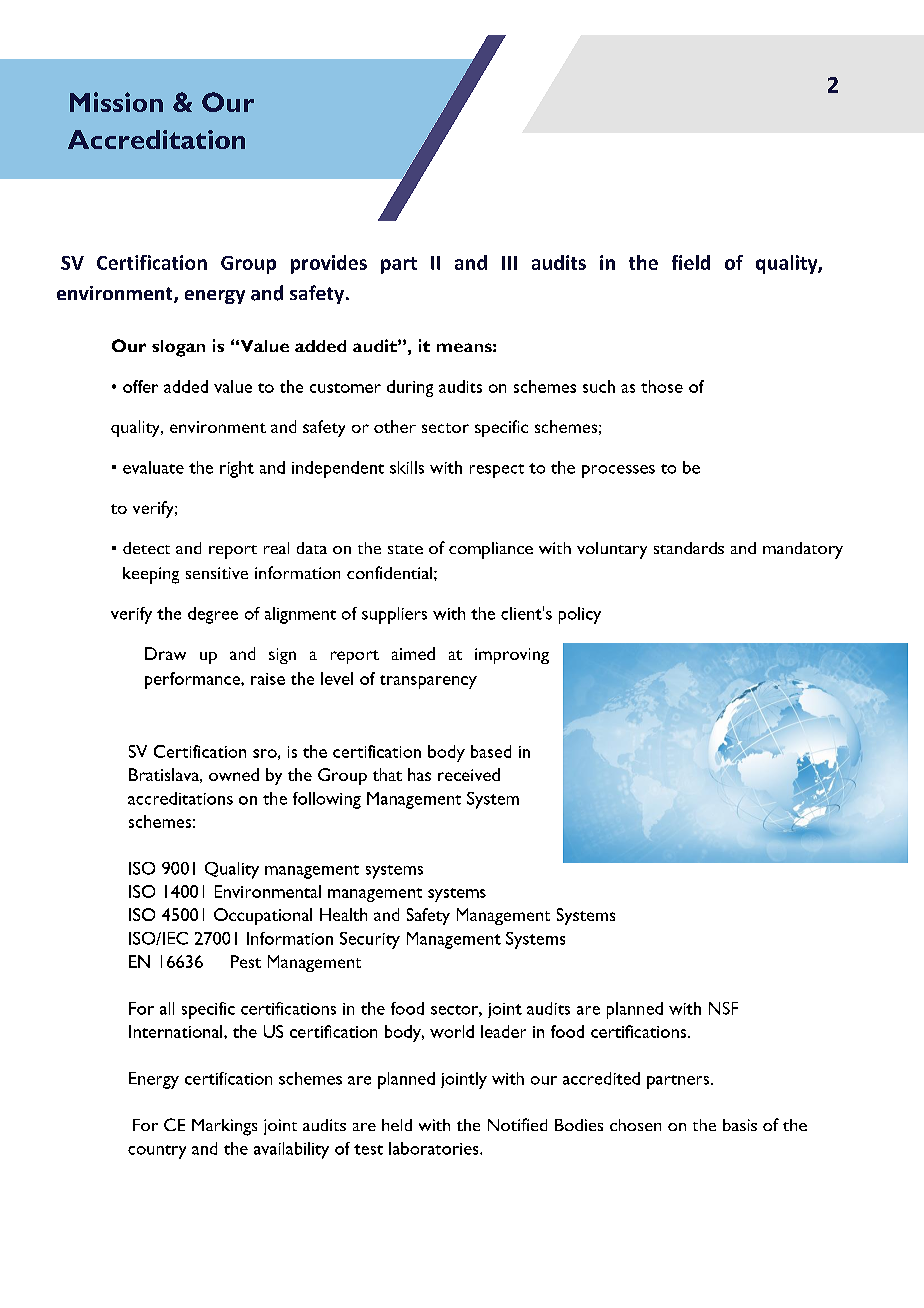 The image size is (924, 1308). What do you see at coordinates (370, 940) in the screenshot?
I see `Security` at bounding box center [370, 940].
